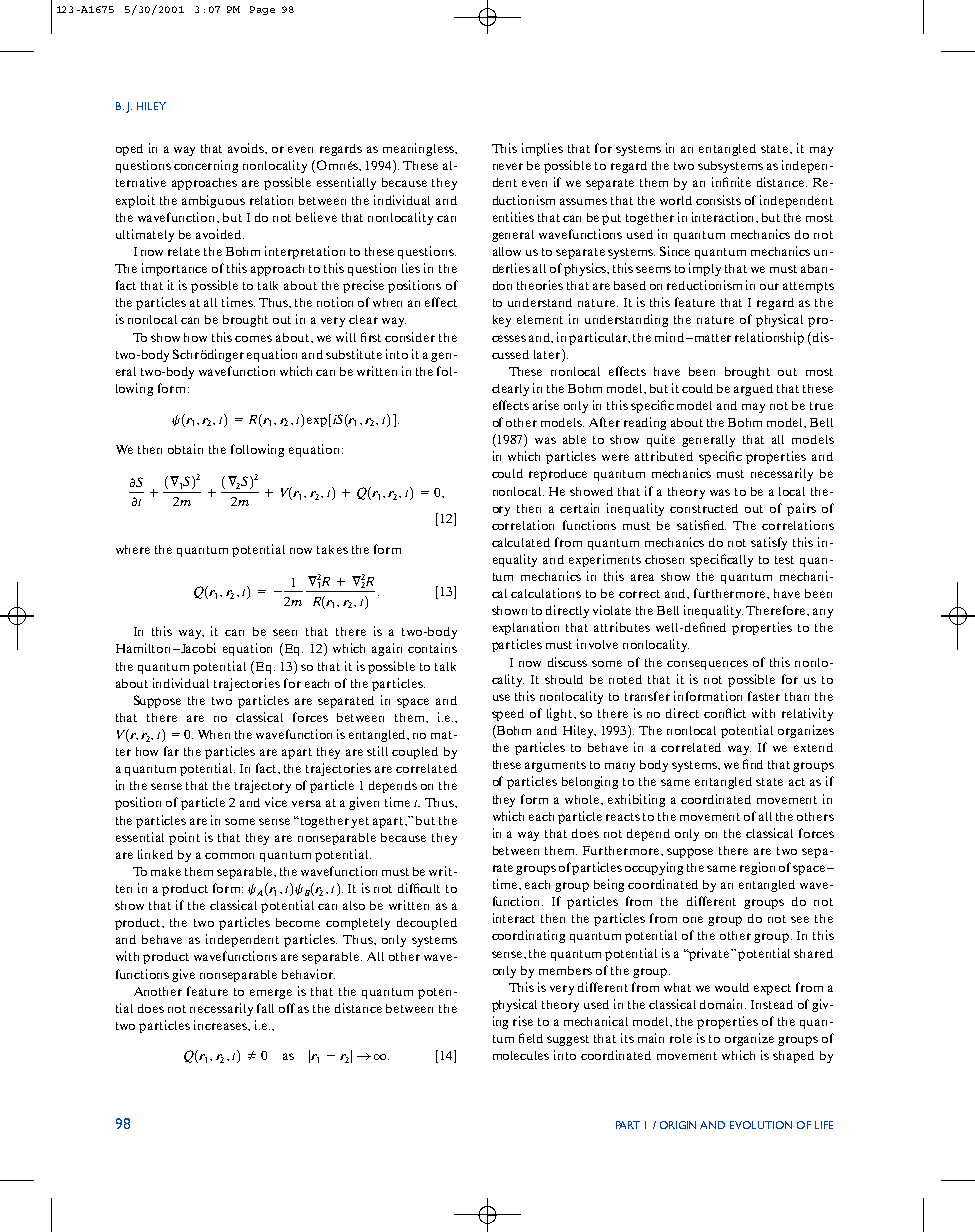 The width and height of the image is (975, 1232). I want to click on test, so click(784, 560).
